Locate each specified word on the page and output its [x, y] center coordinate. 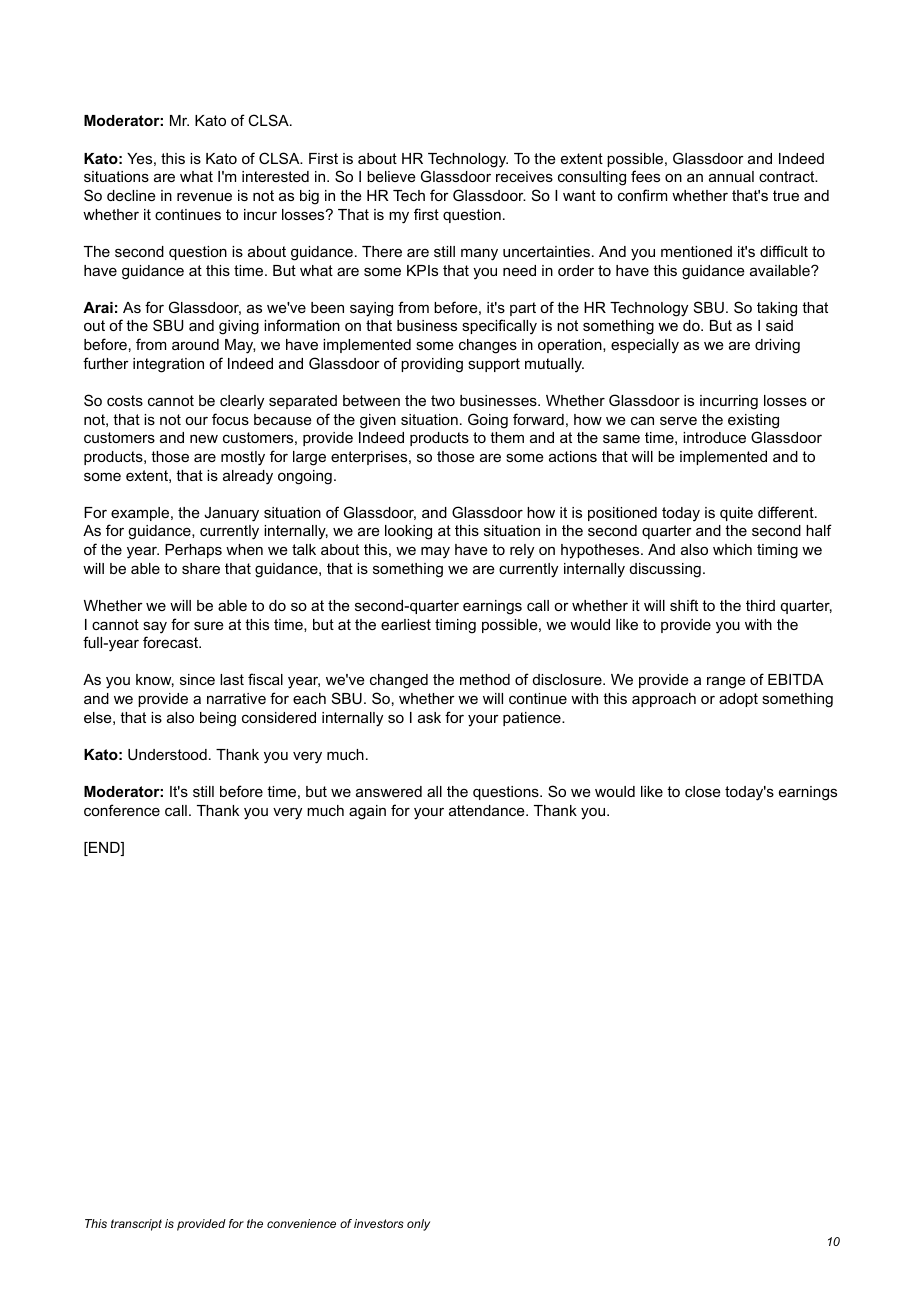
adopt [738, 700]
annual [731, 176]
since [197, 679]
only [418, 1225]
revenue [204, 196]
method [485, 679]
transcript [136, 1225]
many [479, 254]
